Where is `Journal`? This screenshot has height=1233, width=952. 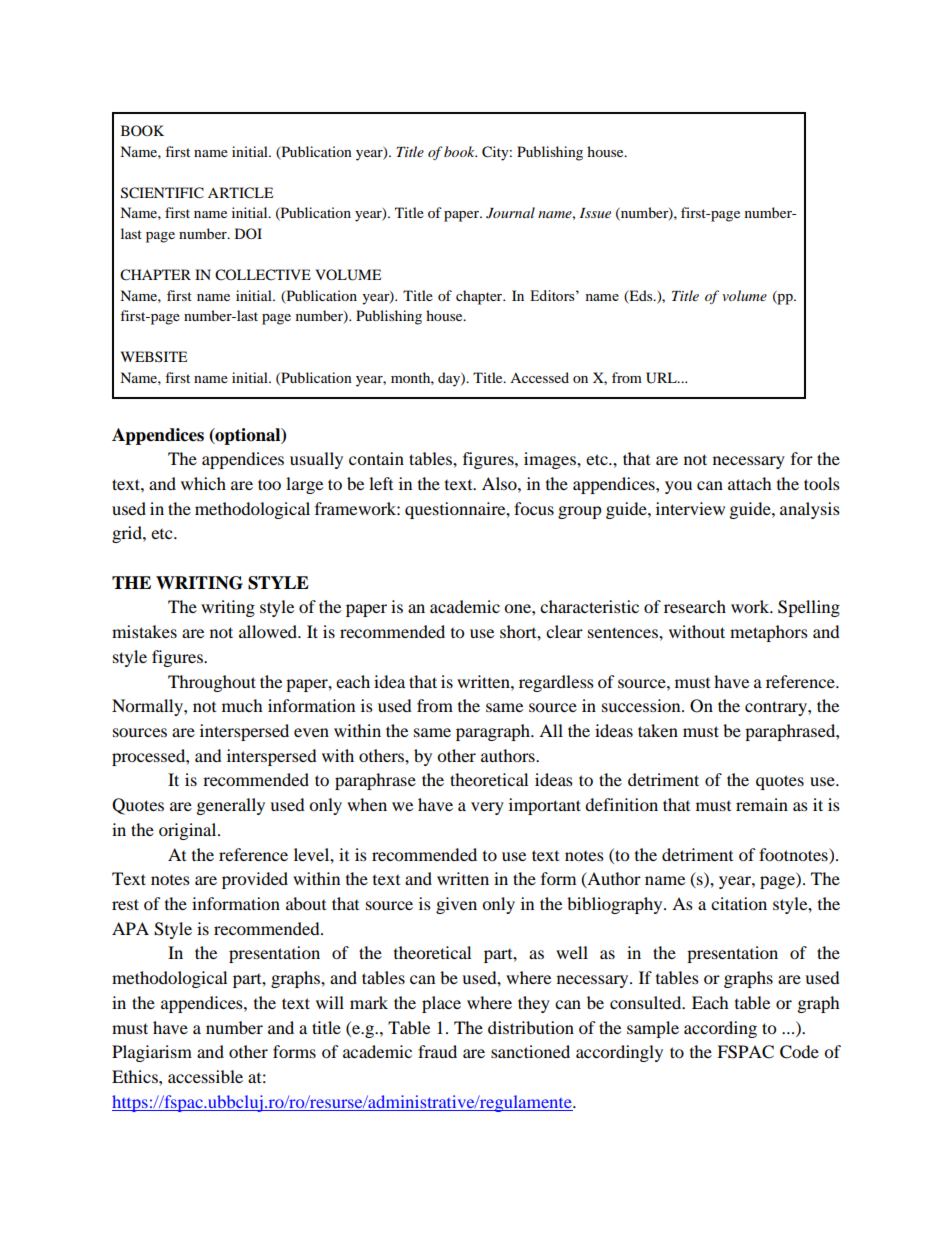 Journal is located at coordinates (510, 213).
